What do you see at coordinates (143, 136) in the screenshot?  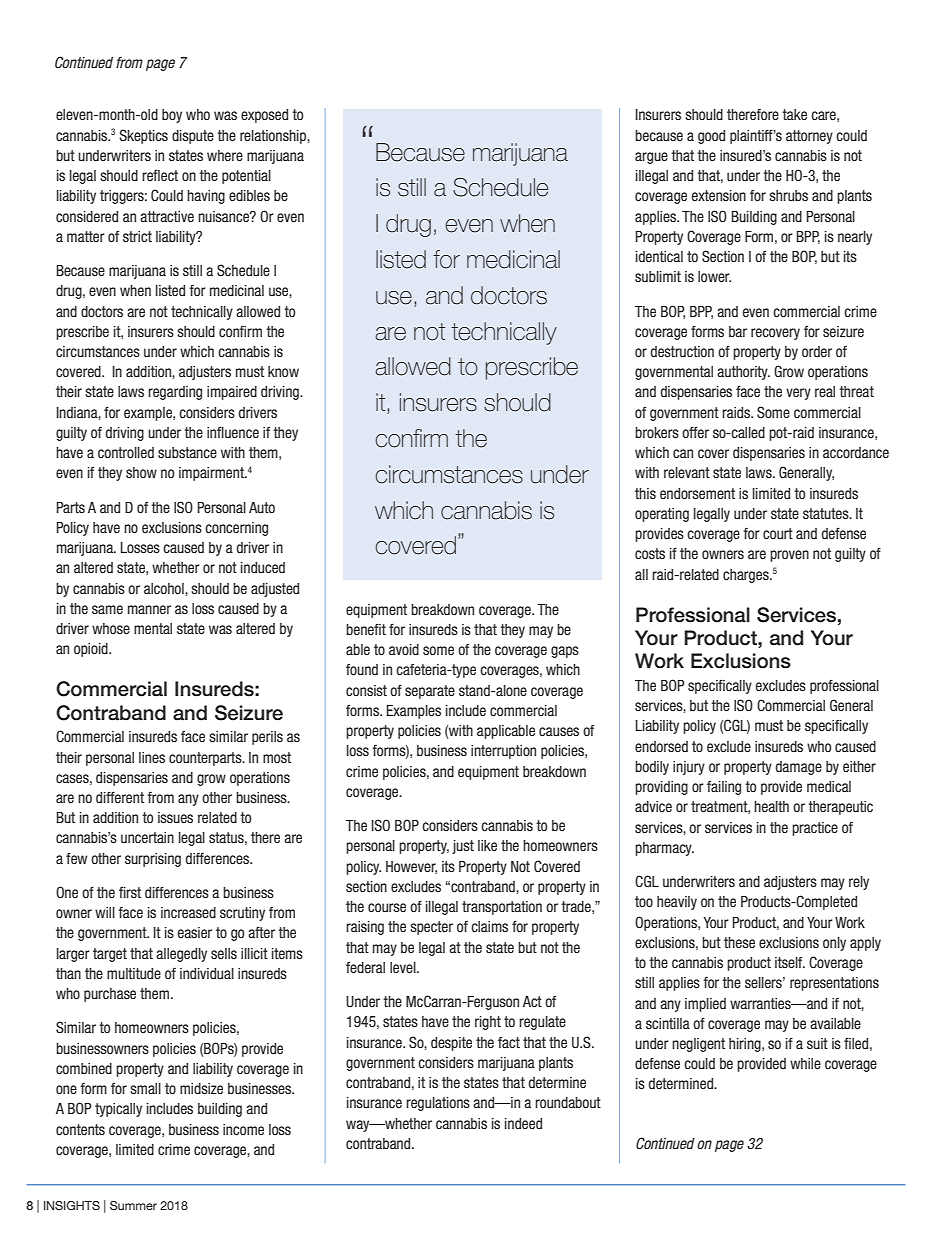 I see `Skeptics` at bounding box center [143, 136].
